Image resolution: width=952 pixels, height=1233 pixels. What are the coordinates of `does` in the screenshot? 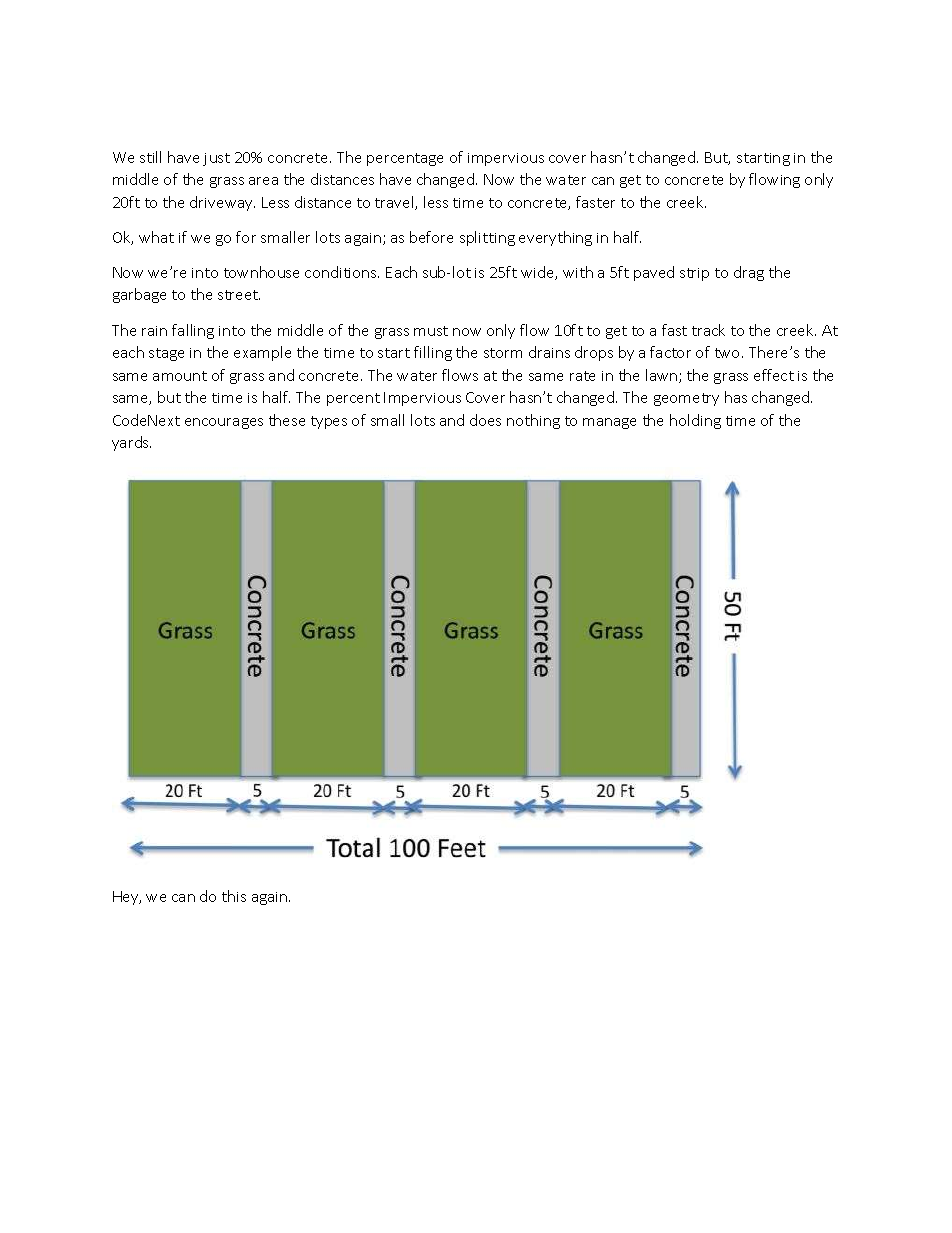 It's located at (485, 420).
